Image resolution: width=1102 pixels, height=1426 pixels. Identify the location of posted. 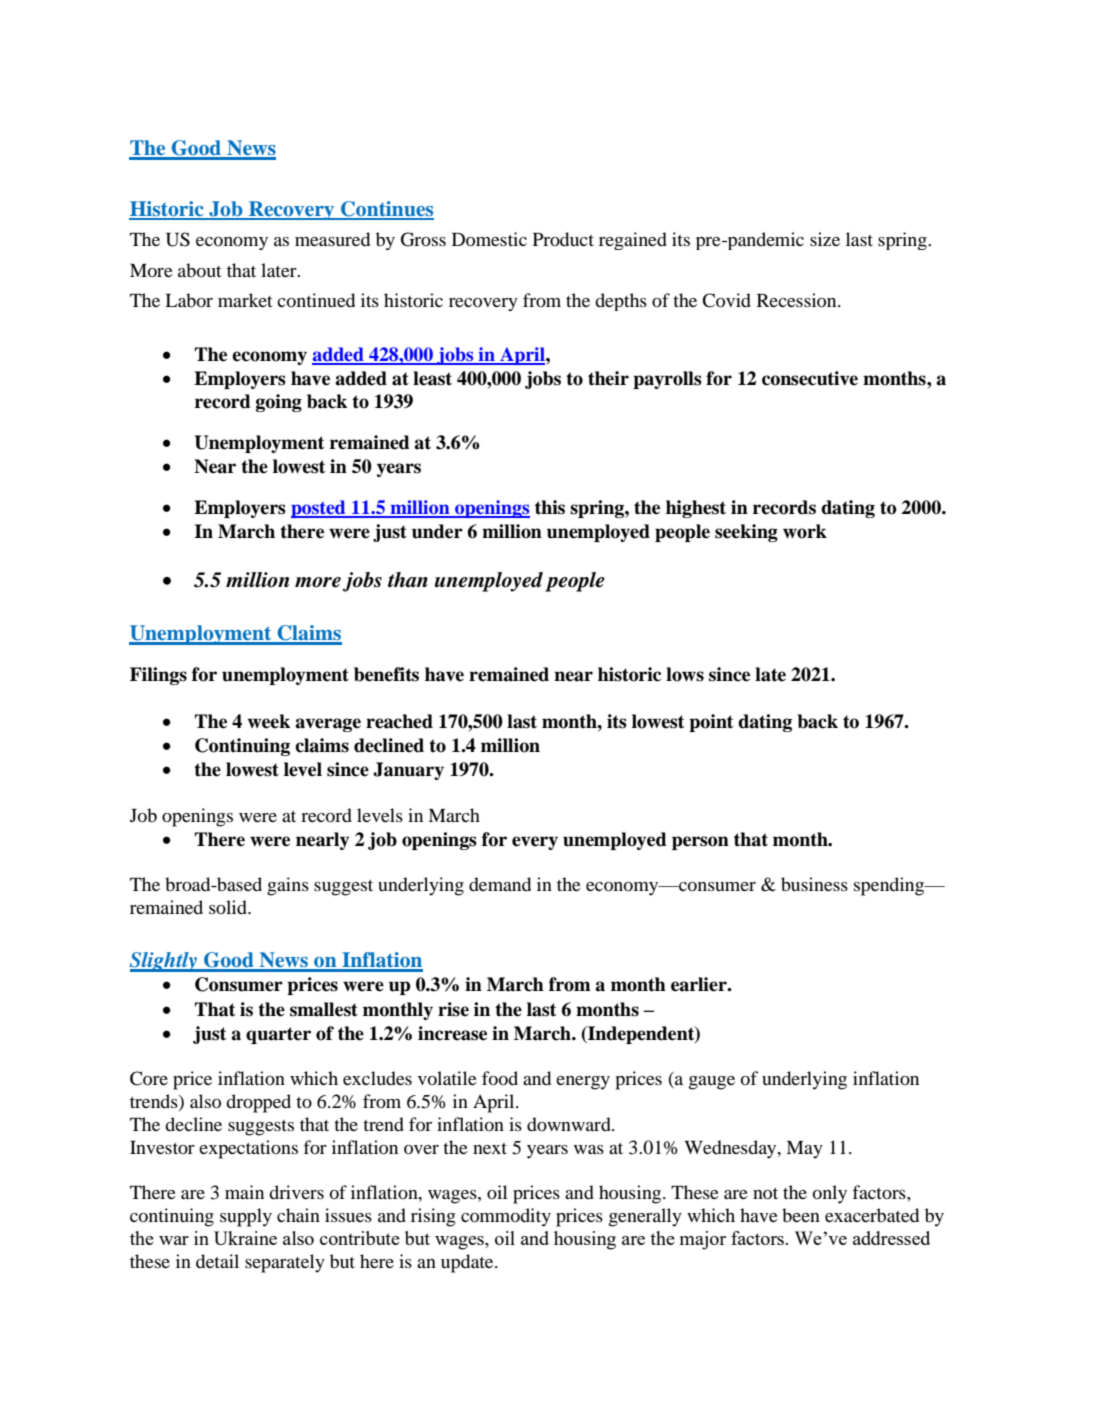
(319, 509).
